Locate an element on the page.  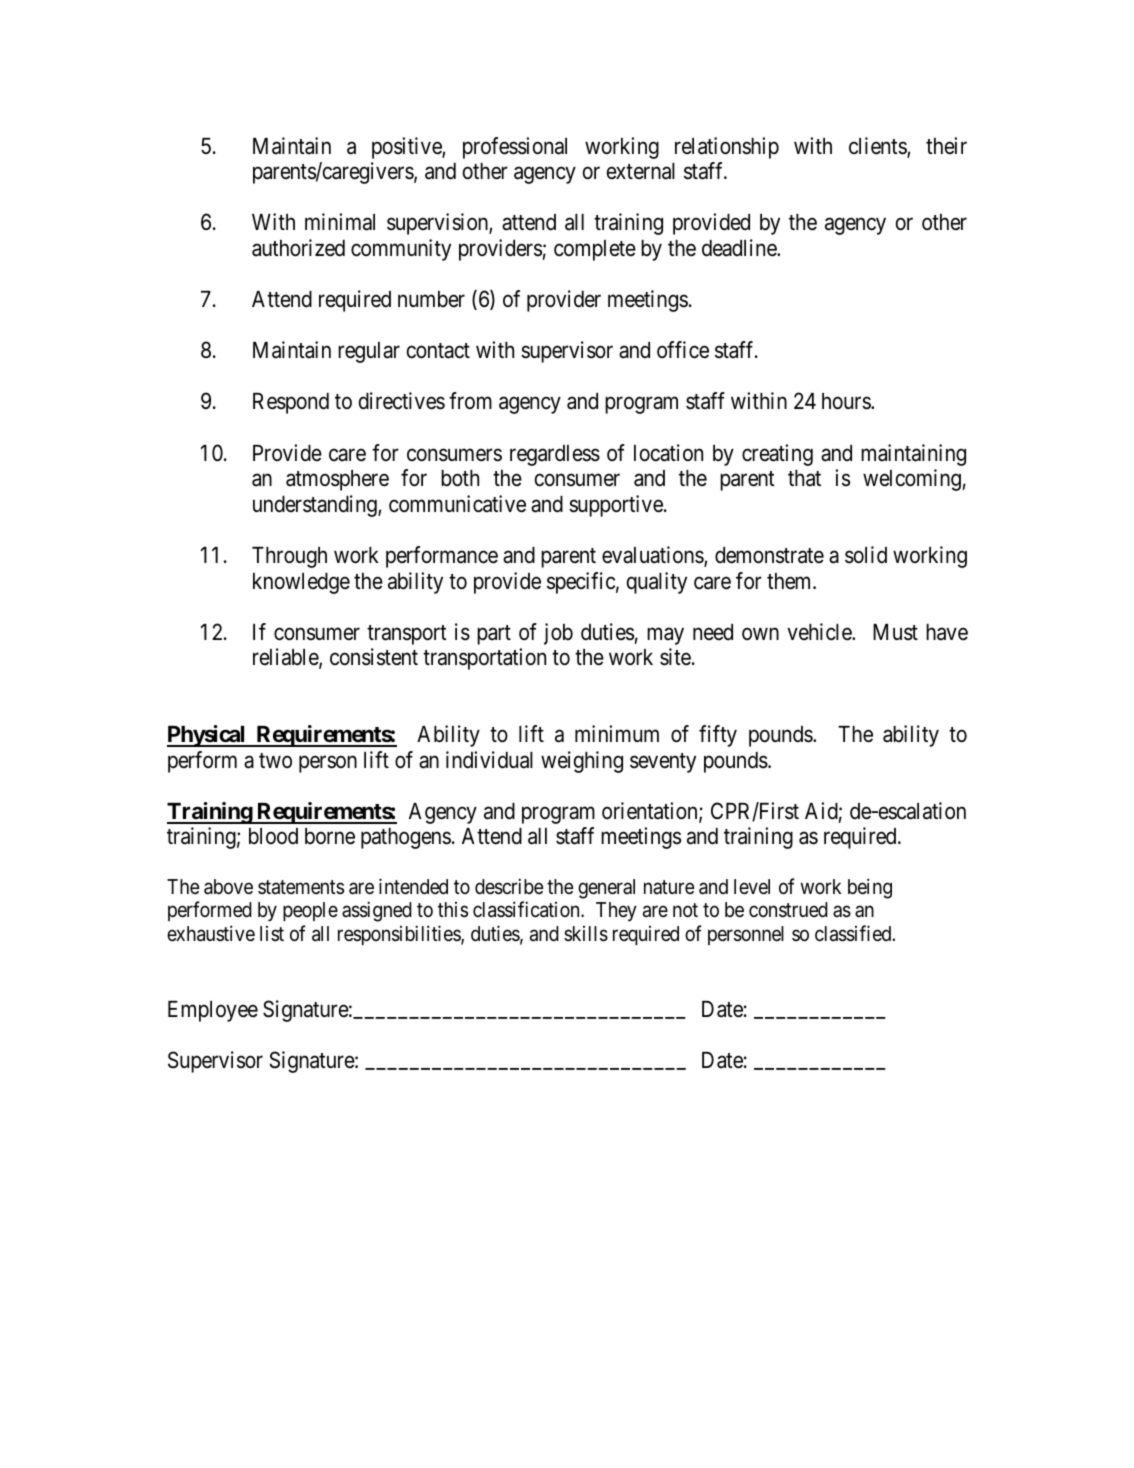
knowledge is located at coordinates (301, 583).
